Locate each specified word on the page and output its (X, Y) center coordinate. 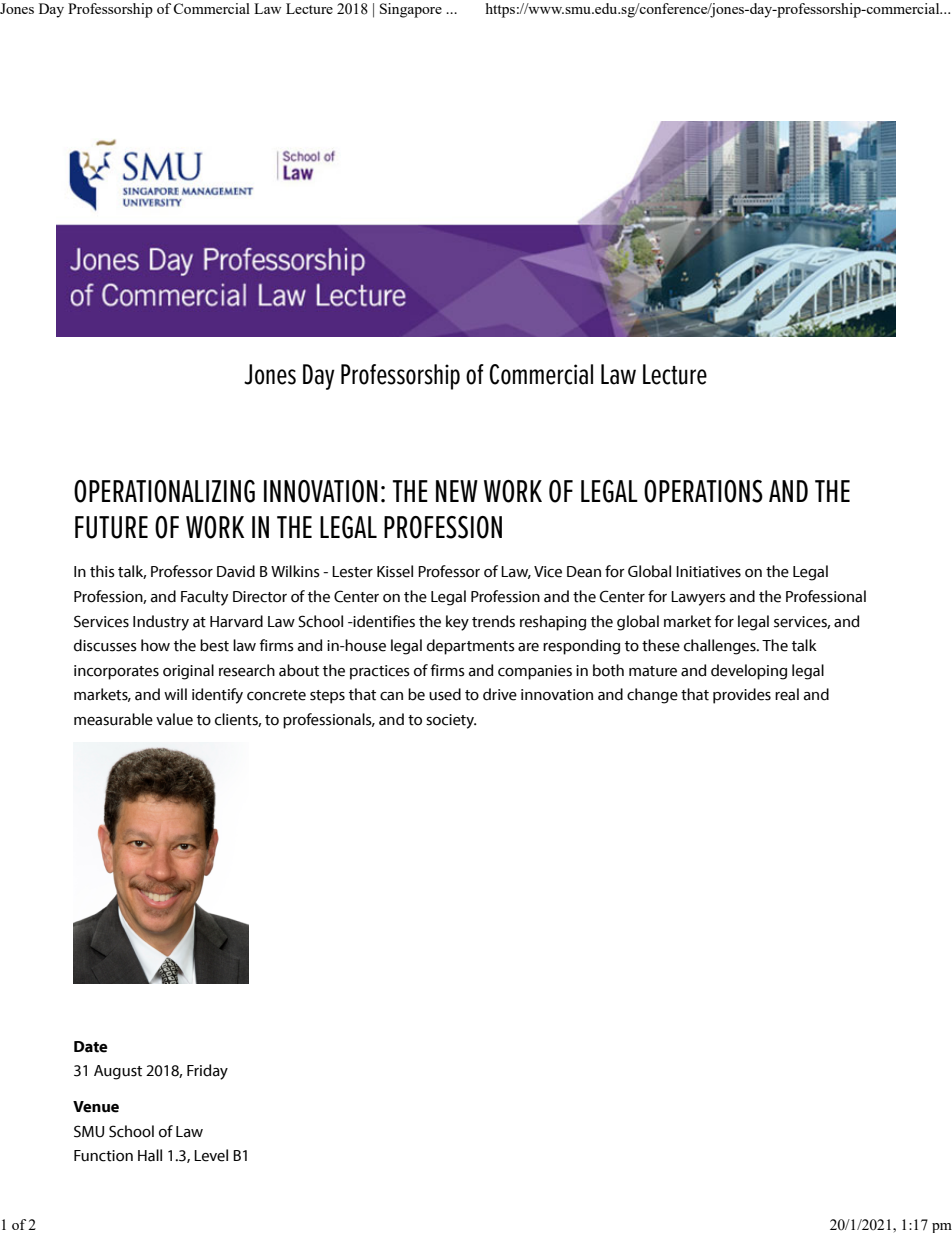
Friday (207, 1072)
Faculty (204, 598)
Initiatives (708, 572)
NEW (457, 491)
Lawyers (698, 598)
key (457, 623)
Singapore (411, 10)
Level (211, 1155)
